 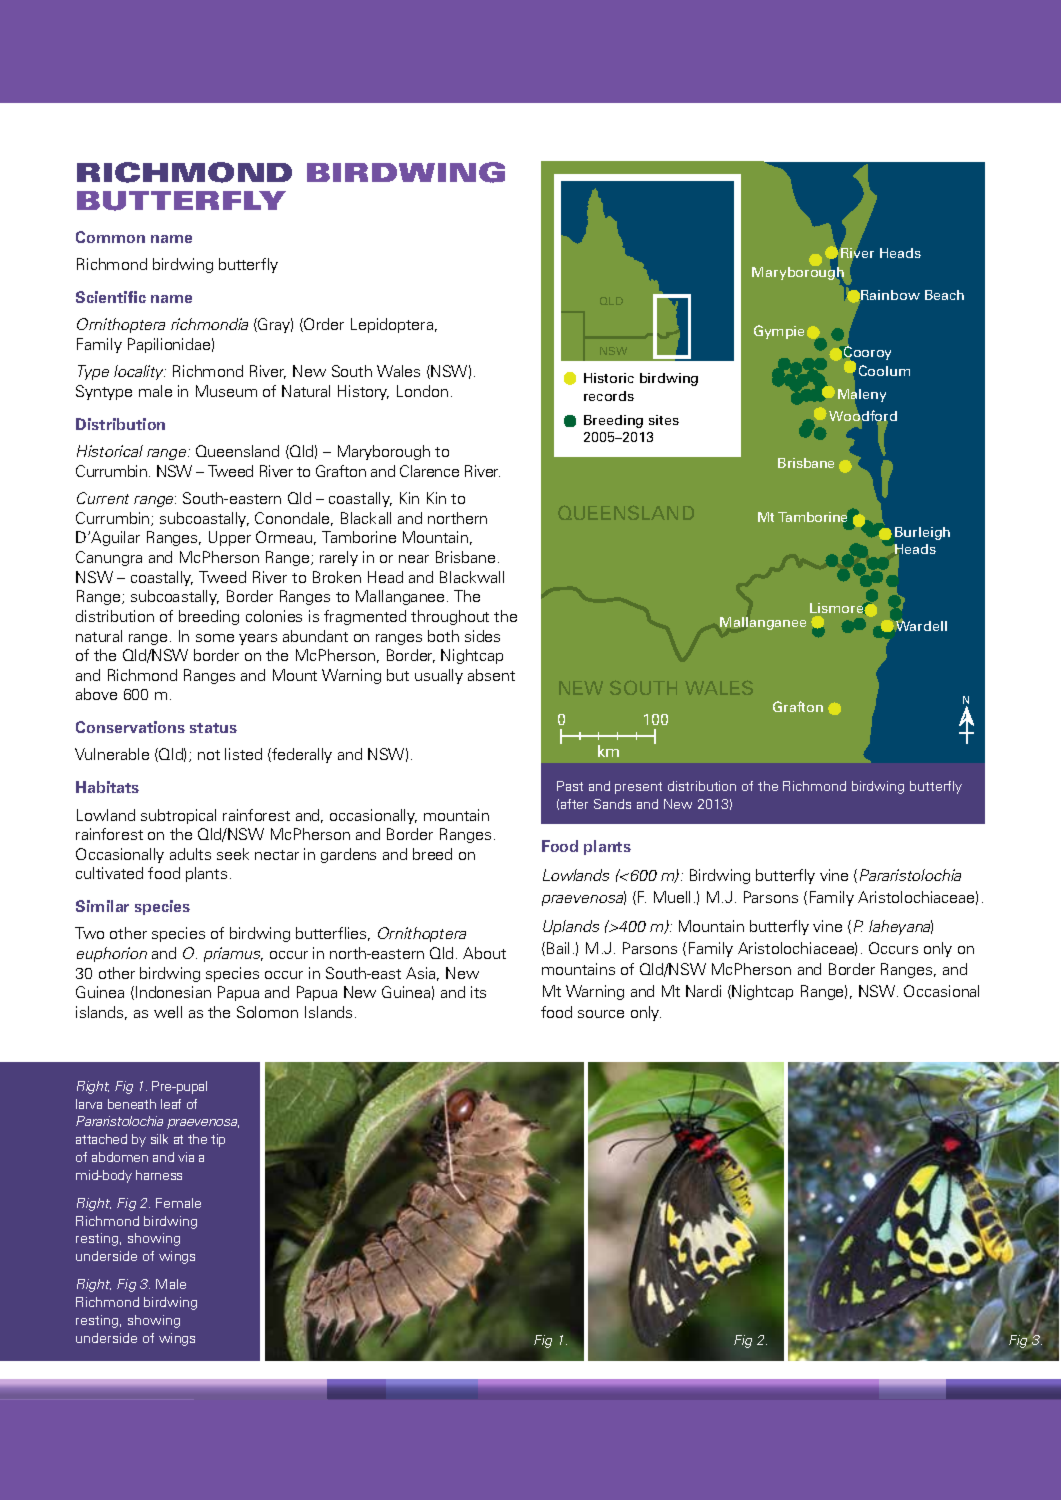 I want to click on via, so click(x=186, y=1157).
